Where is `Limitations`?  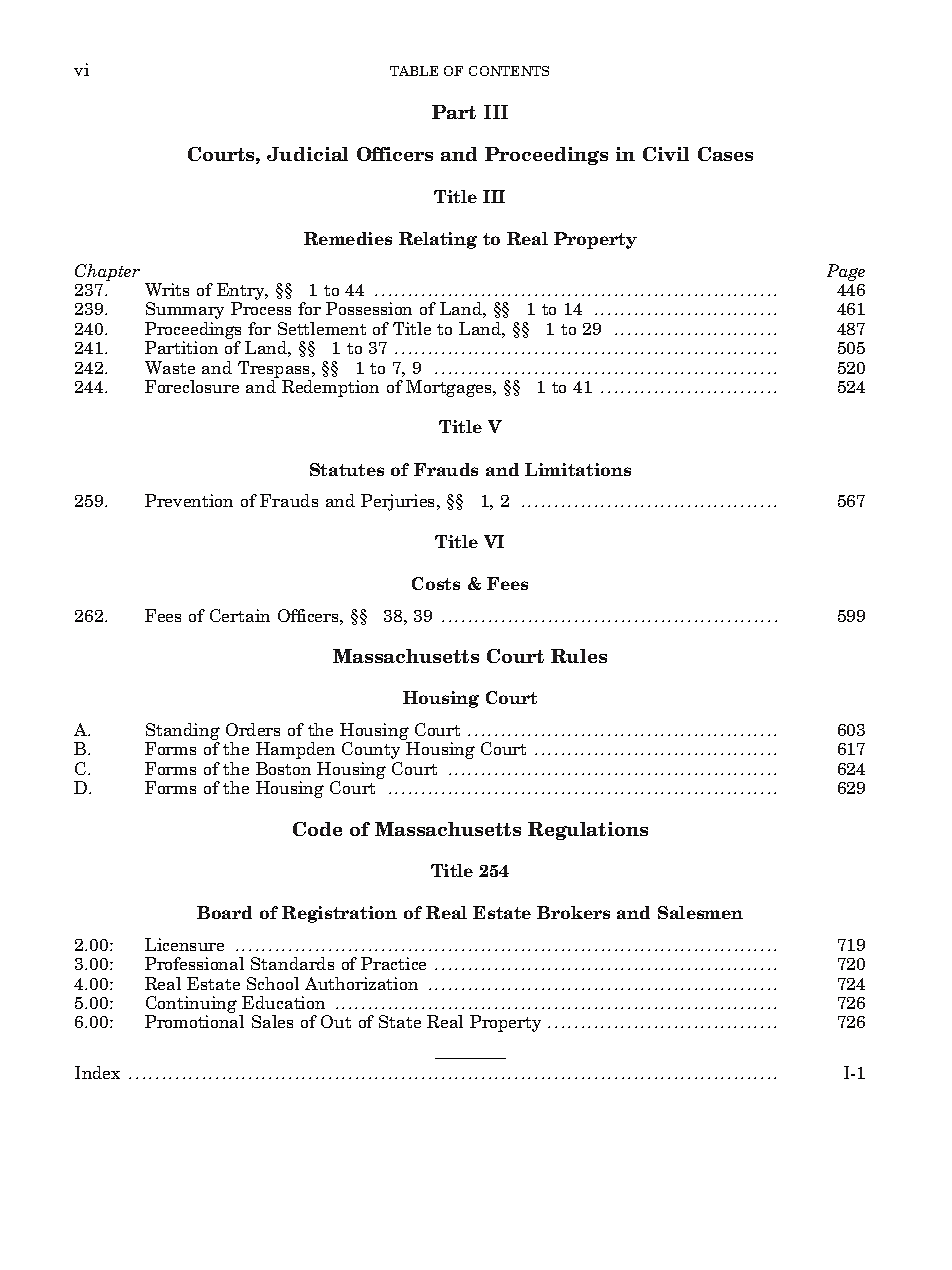 Limitations is located at coordinates (578, 469).
